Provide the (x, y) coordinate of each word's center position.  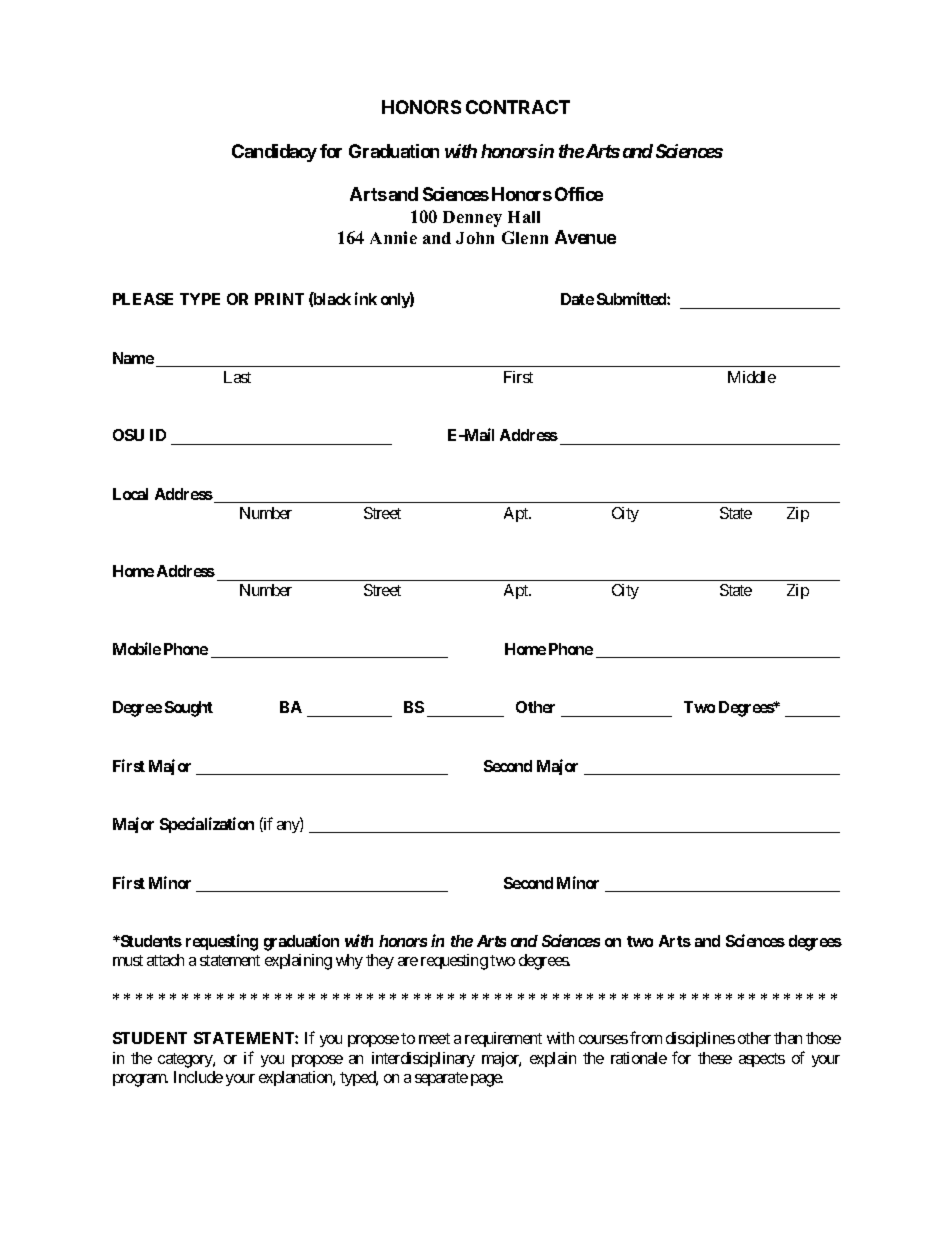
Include (198, 1077)
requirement (503, 1039)
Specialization (207, 825)
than (788, 1038)
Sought (189, 709)
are (408, 961)
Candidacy (274, 153)
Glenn (525, 237)
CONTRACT (518, 107)
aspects (762, 1060)
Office (579, 194)
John (475, 238)
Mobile (137, 648)
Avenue (585, 237)
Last (237, 377)
